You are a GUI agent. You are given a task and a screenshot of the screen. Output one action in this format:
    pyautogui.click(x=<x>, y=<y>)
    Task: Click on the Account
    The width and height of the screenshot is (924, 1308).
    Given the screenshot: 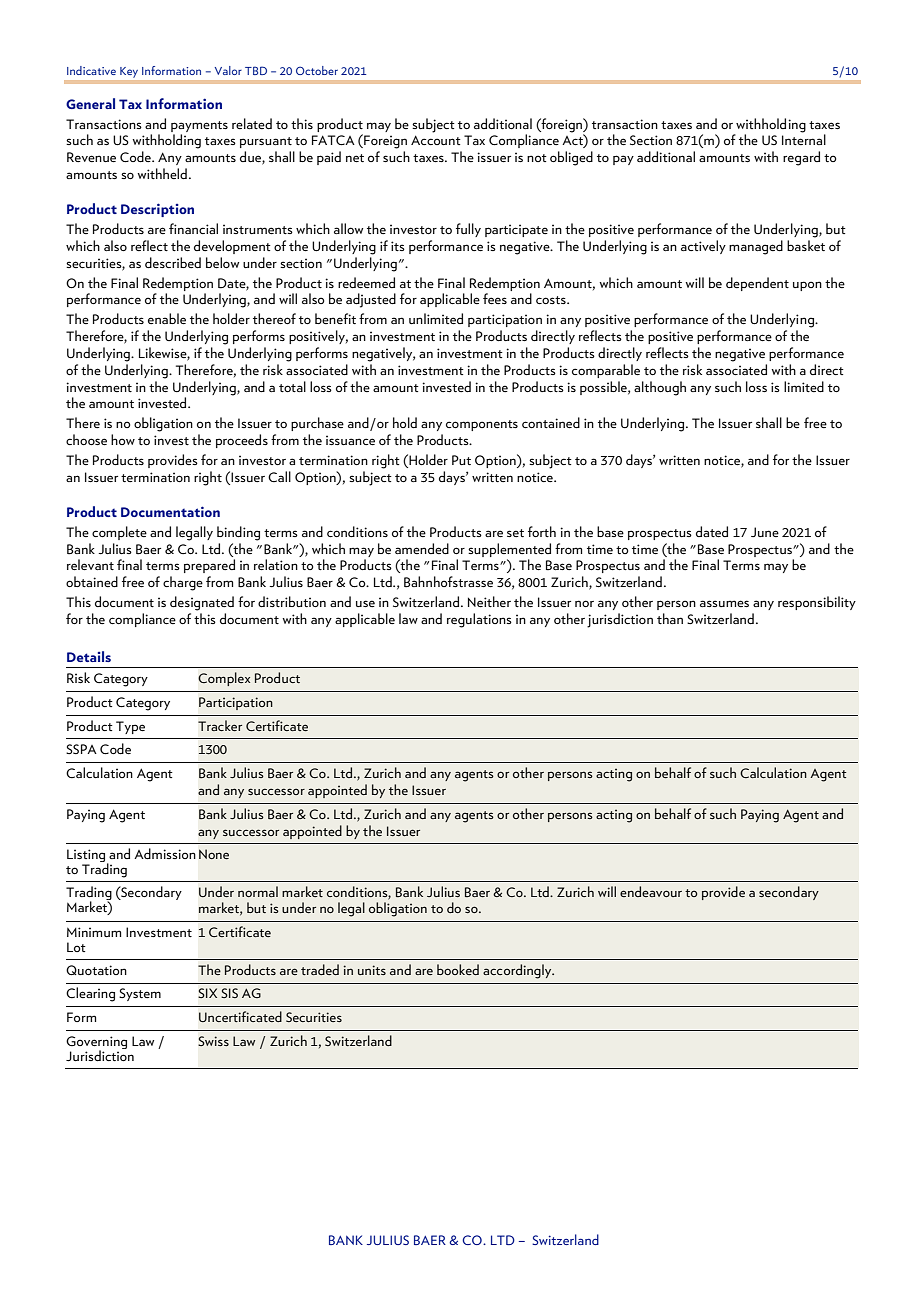 What is the action you would take?
    pyautogui.click(x=436, y=140)
